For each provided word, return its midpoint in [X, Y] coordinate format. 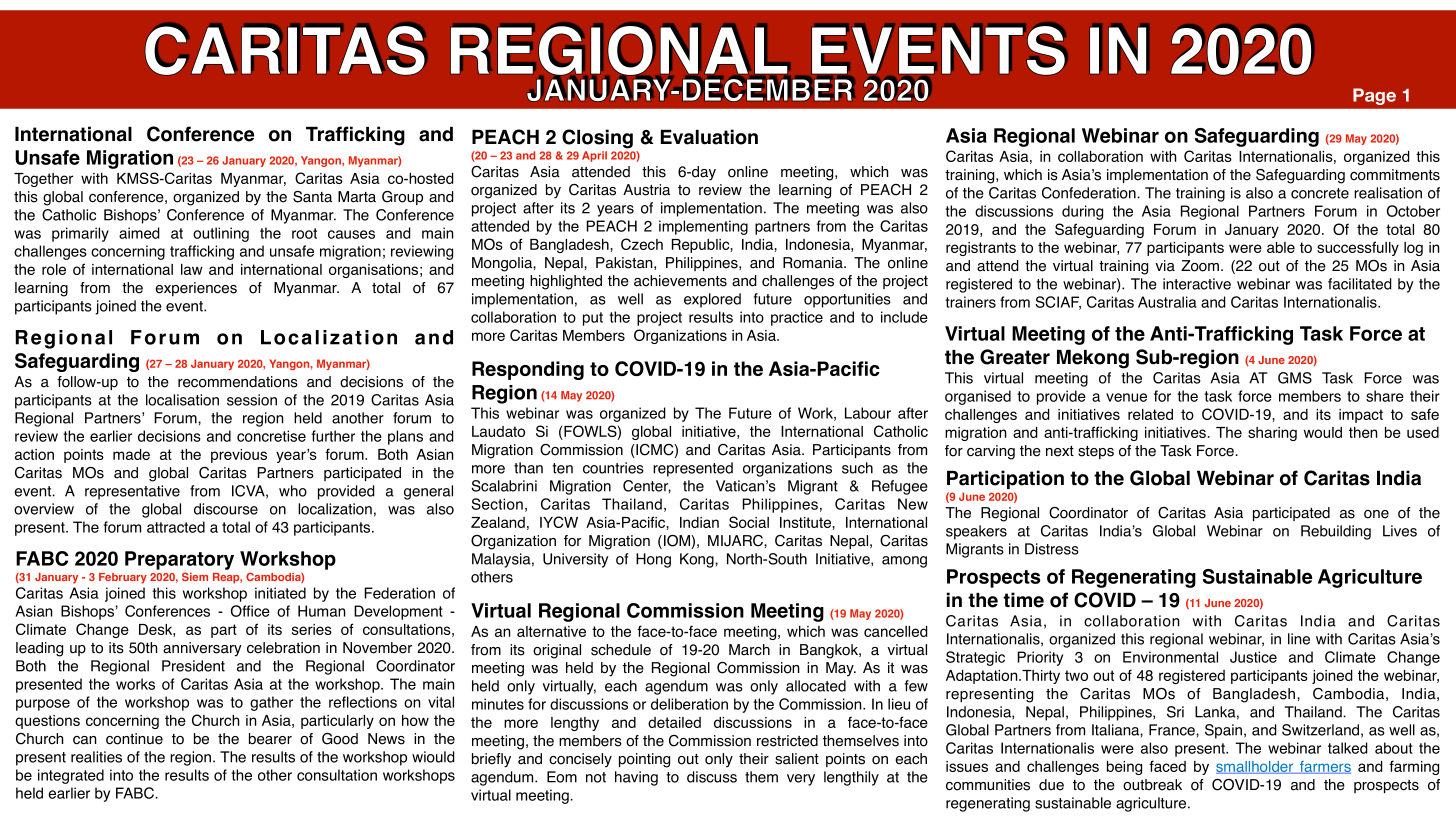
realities [96, 757]
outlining [221, 234]
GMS [1295, 378]
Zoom [1201, 266]
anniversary [202, 649]
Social [749, 522]
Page [1374, 96]
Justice [1253, 657]
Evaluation [709, 137]
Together [43, 180]
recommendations [238, 382]
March [749, 650]
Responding [528, 370]
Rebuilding [1336, 532]
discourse [226, 509]
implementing [703, 227]
